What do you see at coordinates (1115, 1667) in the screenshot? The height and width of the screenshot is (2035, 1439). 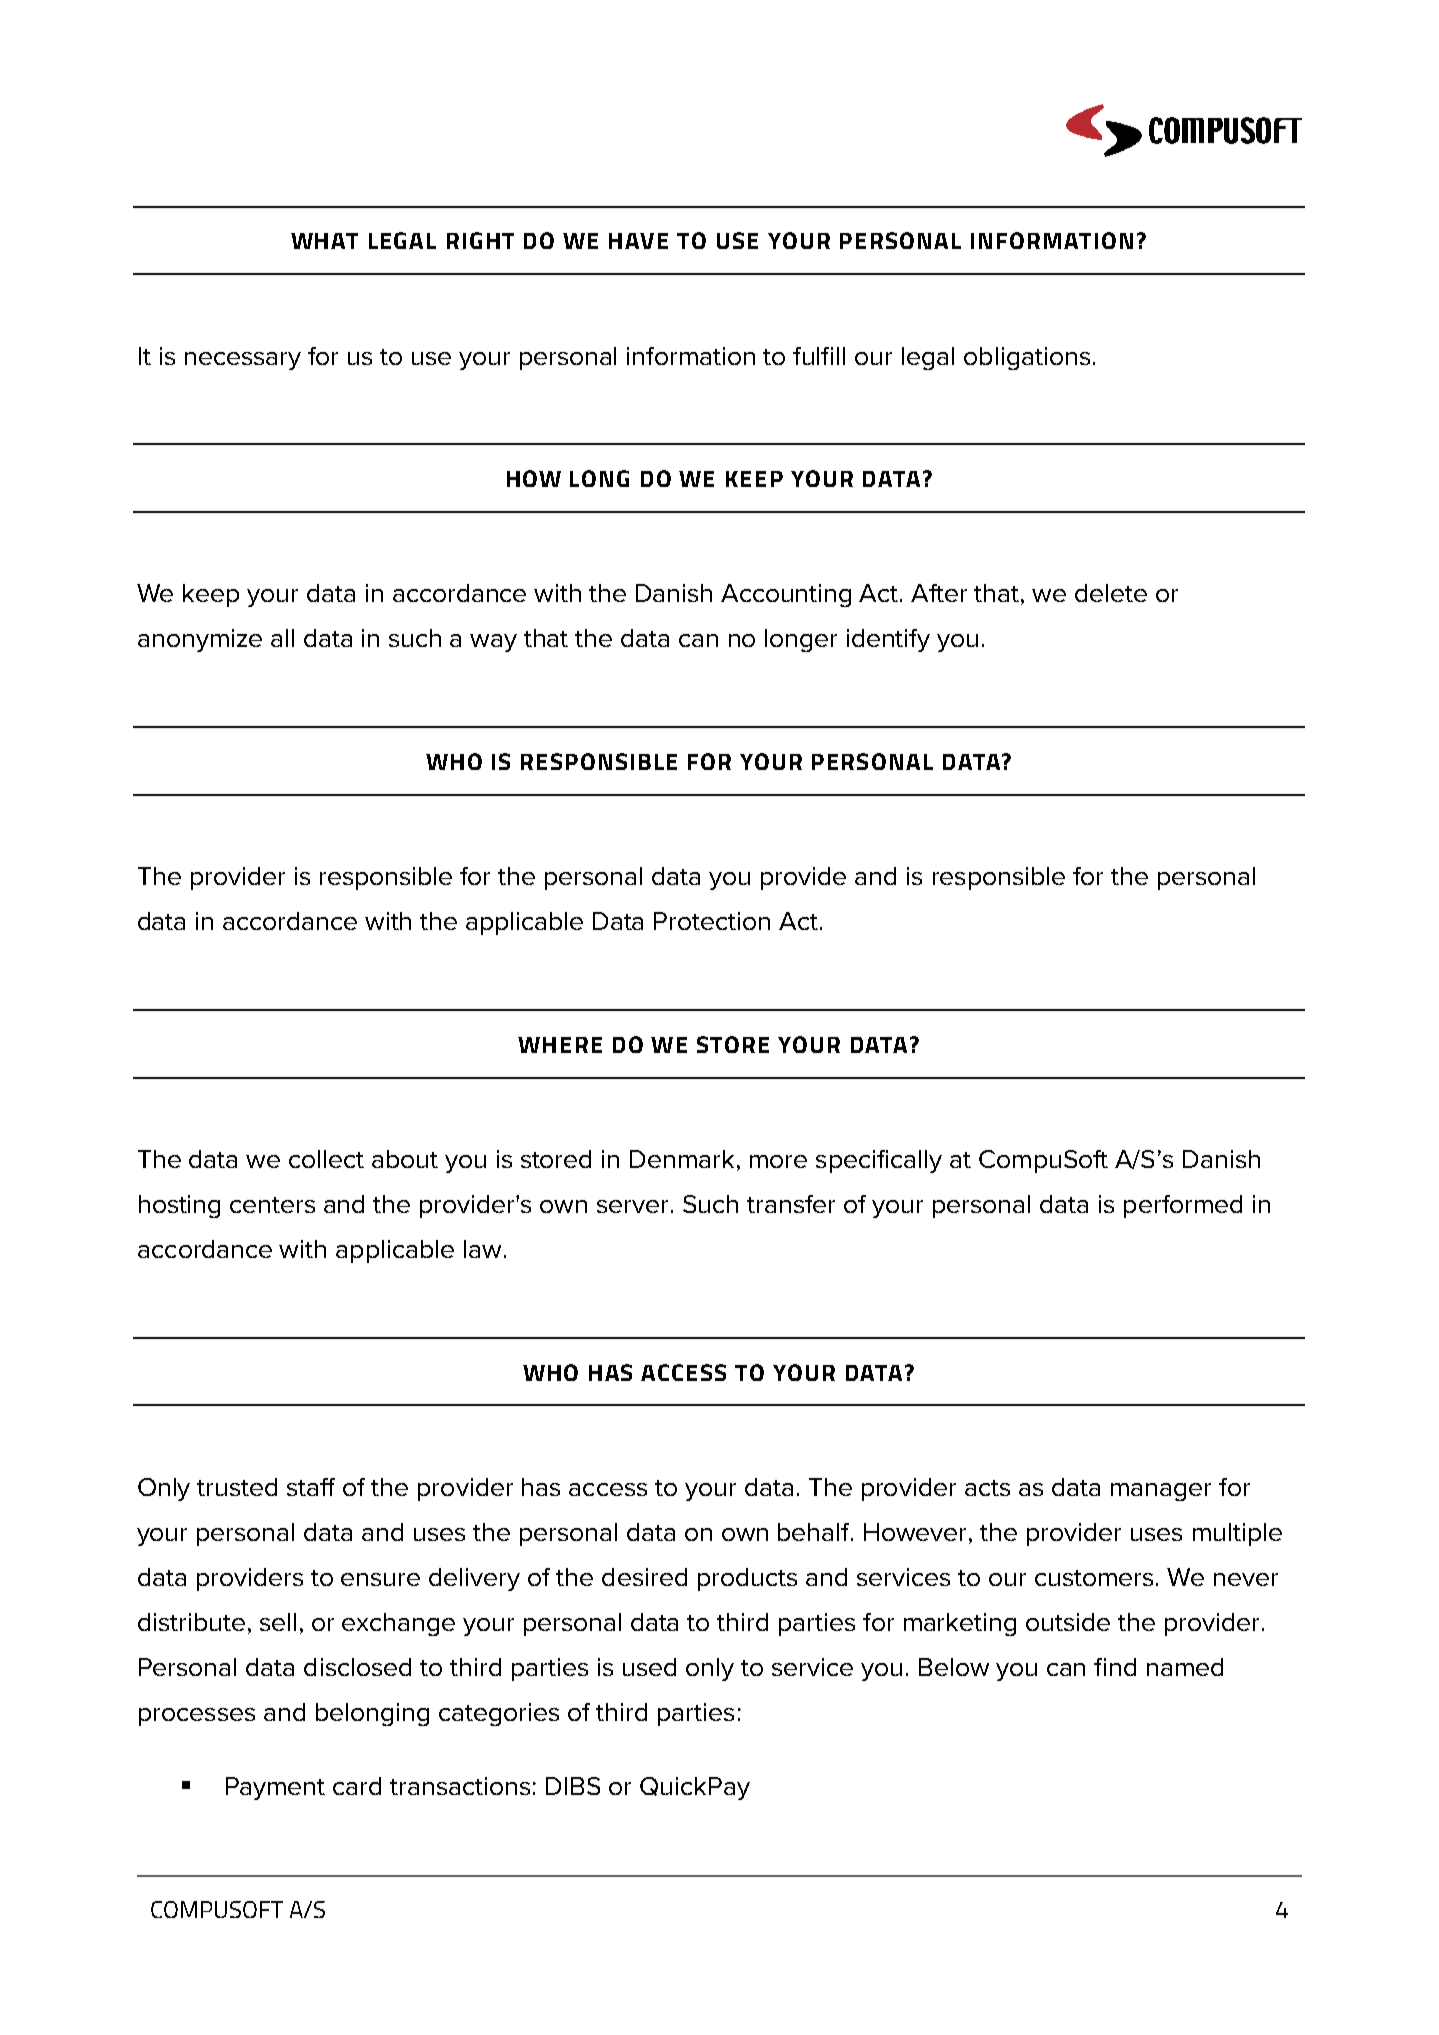 I see `find` at bounding box center [1115, 1667].
